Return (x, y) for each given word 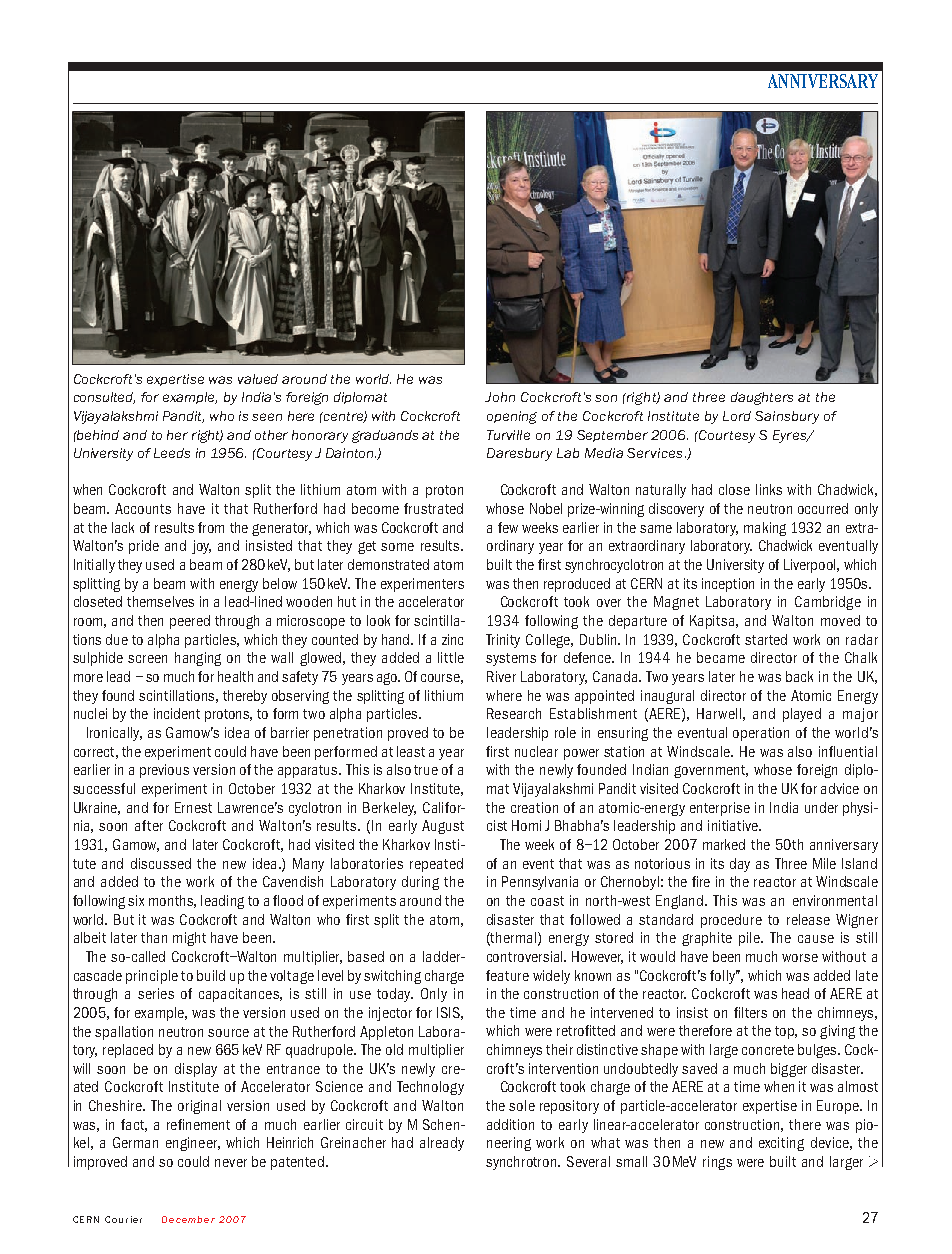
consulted (104, 398)
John (500, 397)
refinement (198, 1124)
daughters (762, 398)
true (426, 770)
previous (164, 771)
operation (761, 734)
